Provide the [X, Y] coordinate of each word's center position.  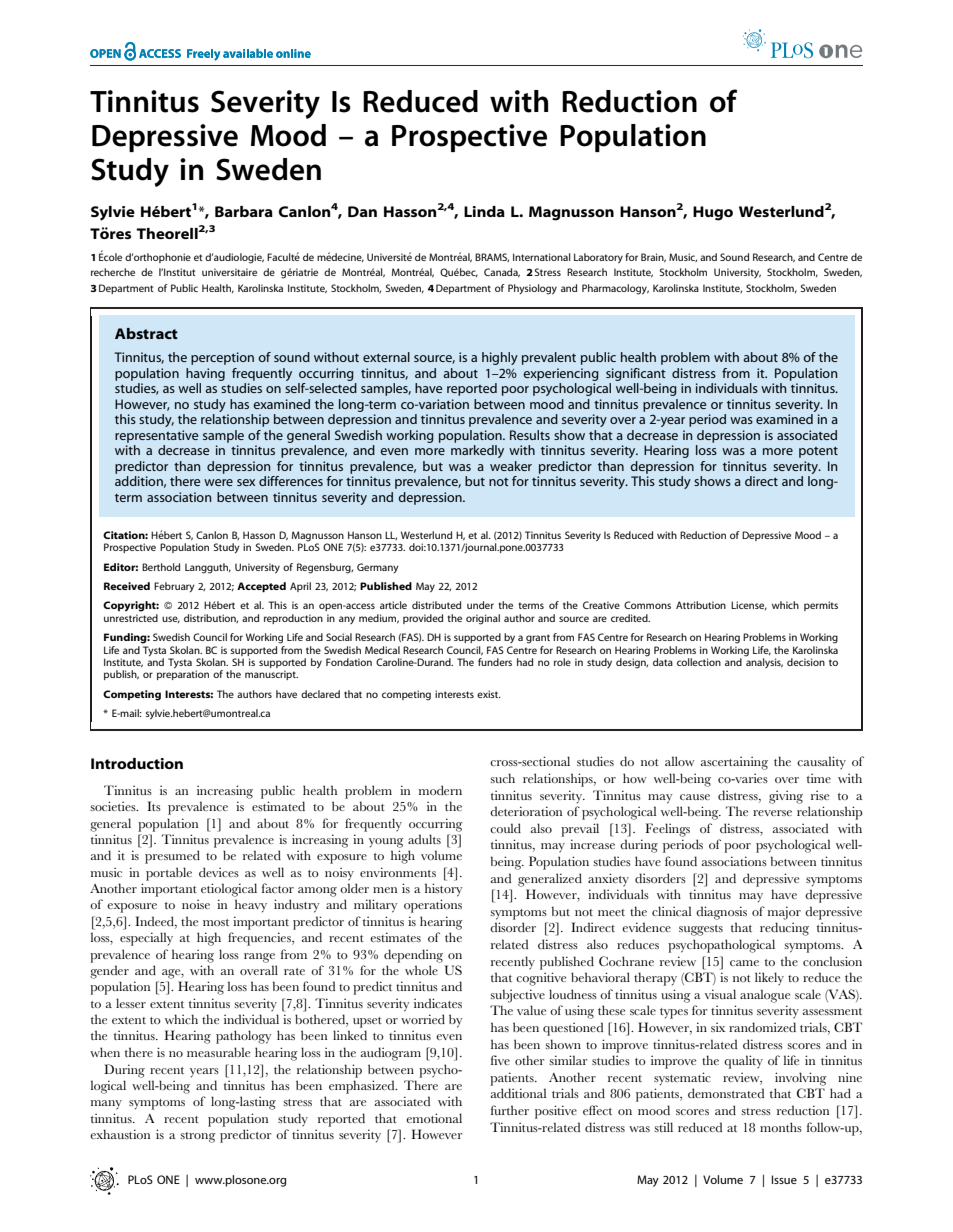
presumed [172, 857]
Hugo [713, 213]
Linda [484, 211]
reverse [772, 813]
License [749, 605]
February [174, 587]
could [505, 828]
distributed [436, 605]
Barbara [244, 211]
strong [198, 1137]
